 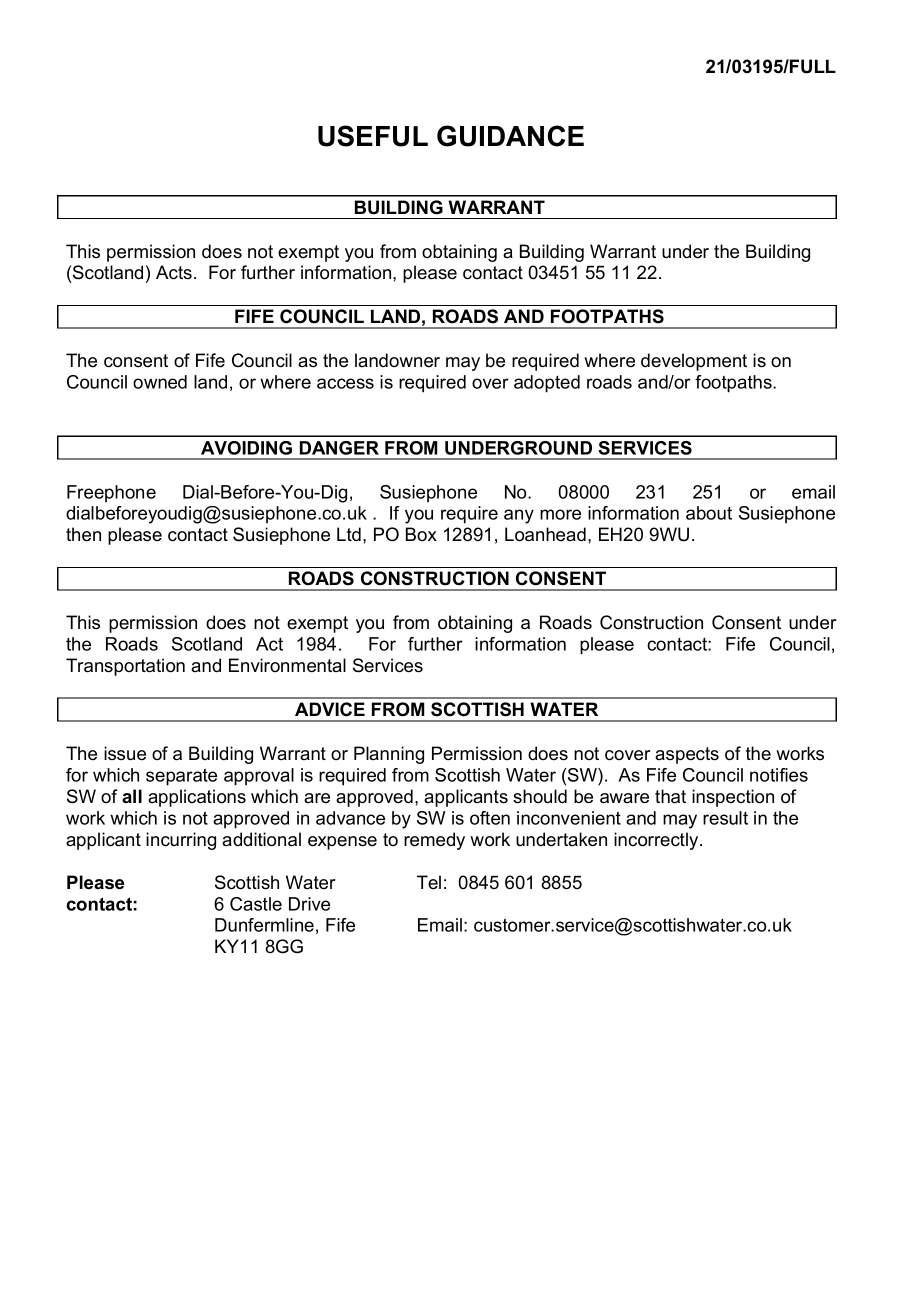 What do you see at coordinates (160, 382) in the screenshot?
I see `owned` at bounding box center [160, 382].
